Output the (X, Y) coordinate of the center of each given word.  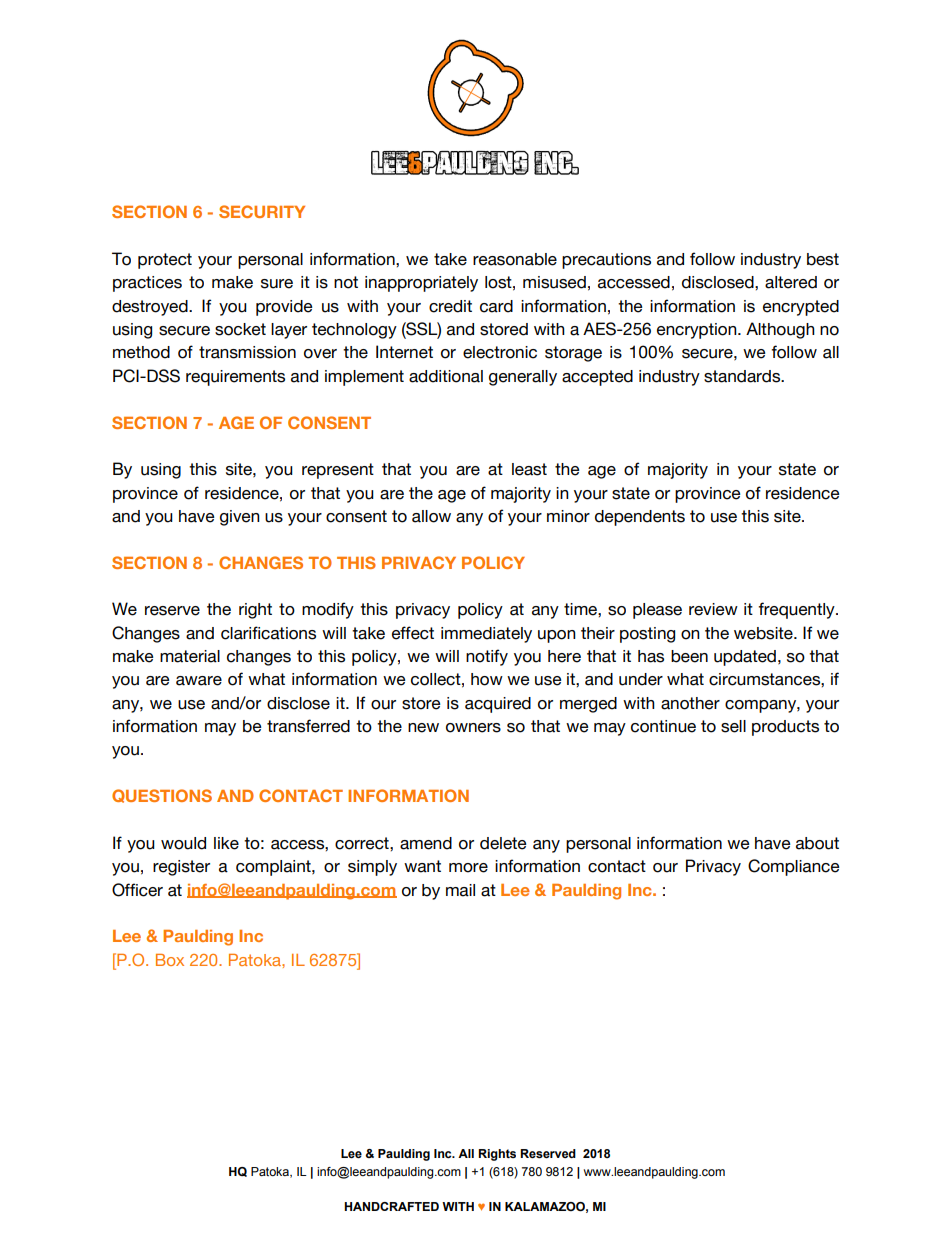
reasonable (515, 259)
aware (199, 681)
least (529, 469)
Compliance (794, 867)
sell (733, 726)
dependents (640, 518)
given (240, 518)
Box (170, 960)
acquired (498, 705)
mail (460, 890)
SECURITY (262, 211)
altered (791, 282)
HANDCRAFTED (391, 1206)
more (468, 868)
